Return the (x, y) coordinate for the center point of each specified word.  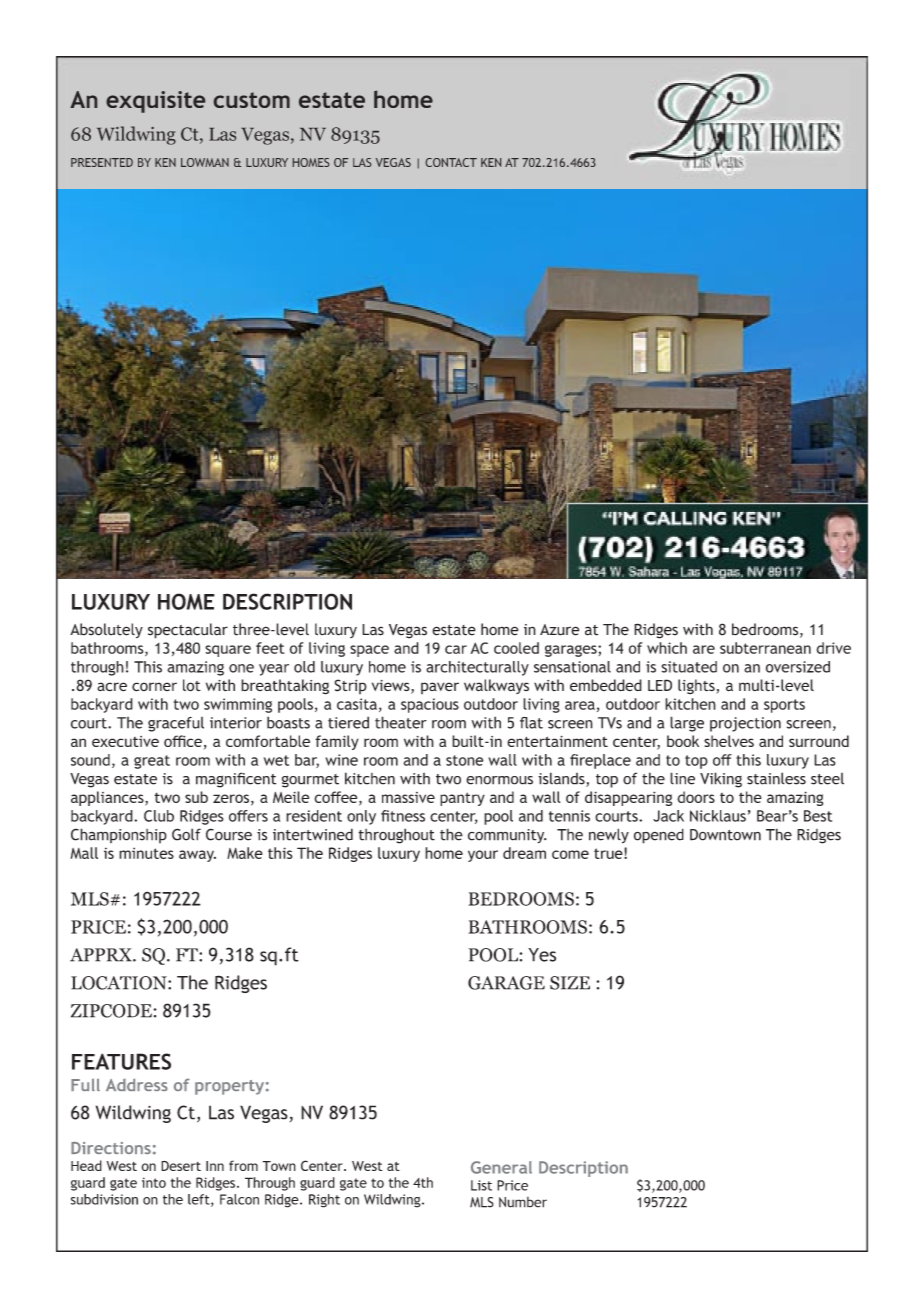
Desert (181, 1166)
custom (252, 100)
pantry (462, 799)
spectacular (188, 631)
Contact (451, 162)
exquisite (155, 102)
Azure (559, 630)
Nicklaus (718, 816)
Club (159, 816)
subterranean (765, 648)
